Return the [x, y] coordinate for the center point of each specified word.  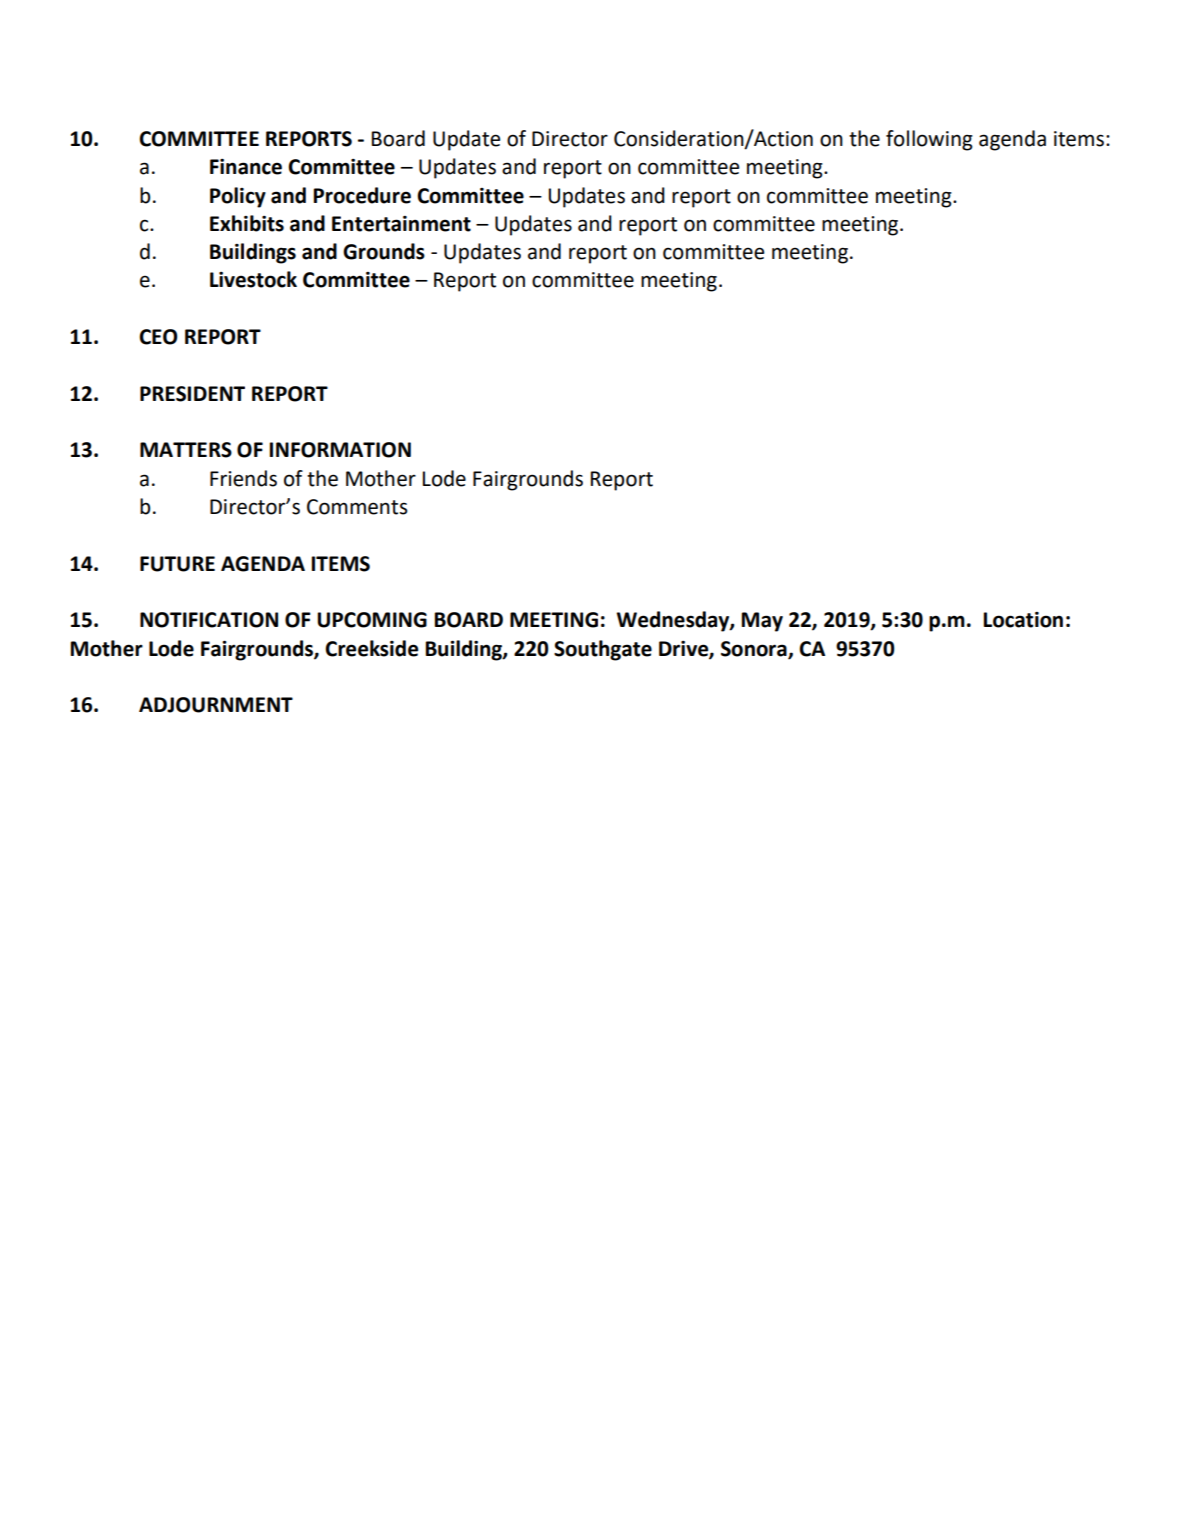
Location [1023, 620]
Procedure [362, 195]
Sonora [755, 649]
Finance [246, 167]
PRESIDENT [192, 394]
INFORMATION [340, 450]
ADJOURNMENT [216, 705]
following [929, 140]
